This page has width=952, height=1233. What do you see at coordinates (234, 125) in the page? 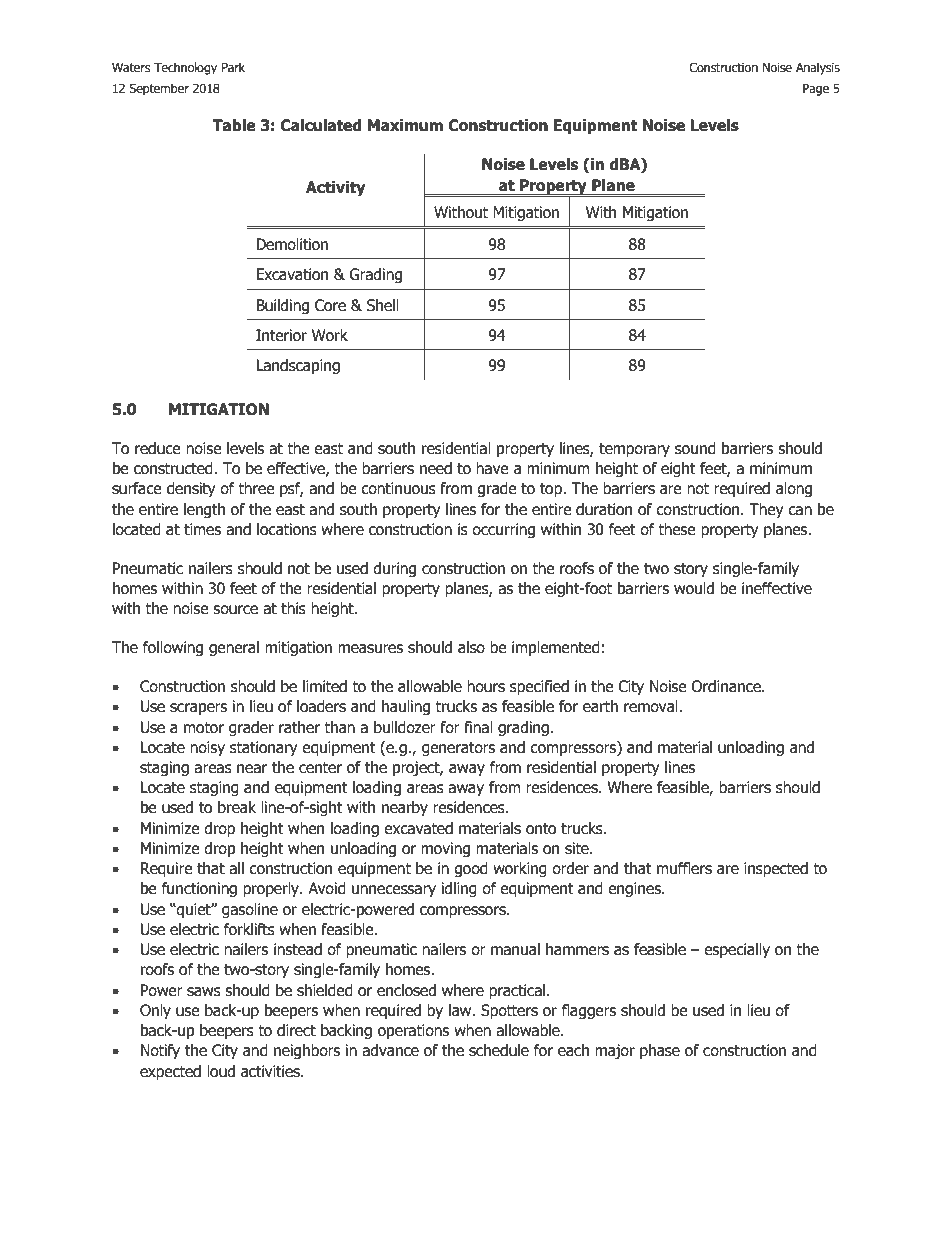
I see `Table` at bounding box center [234, 125].
